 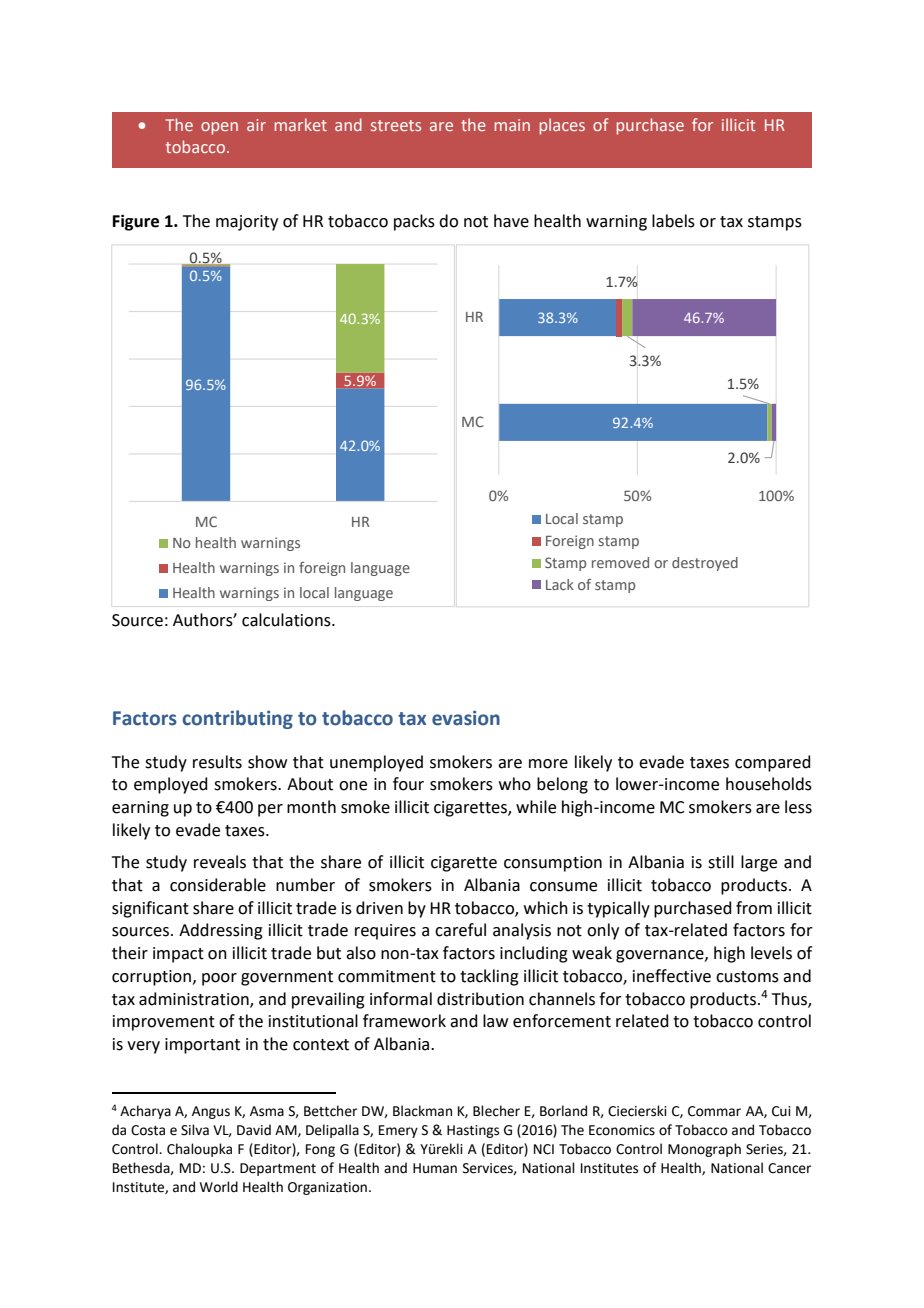 What do you see at coordinates (219, 128) in the image?
I see `open` at bounding box center [219, 128].
